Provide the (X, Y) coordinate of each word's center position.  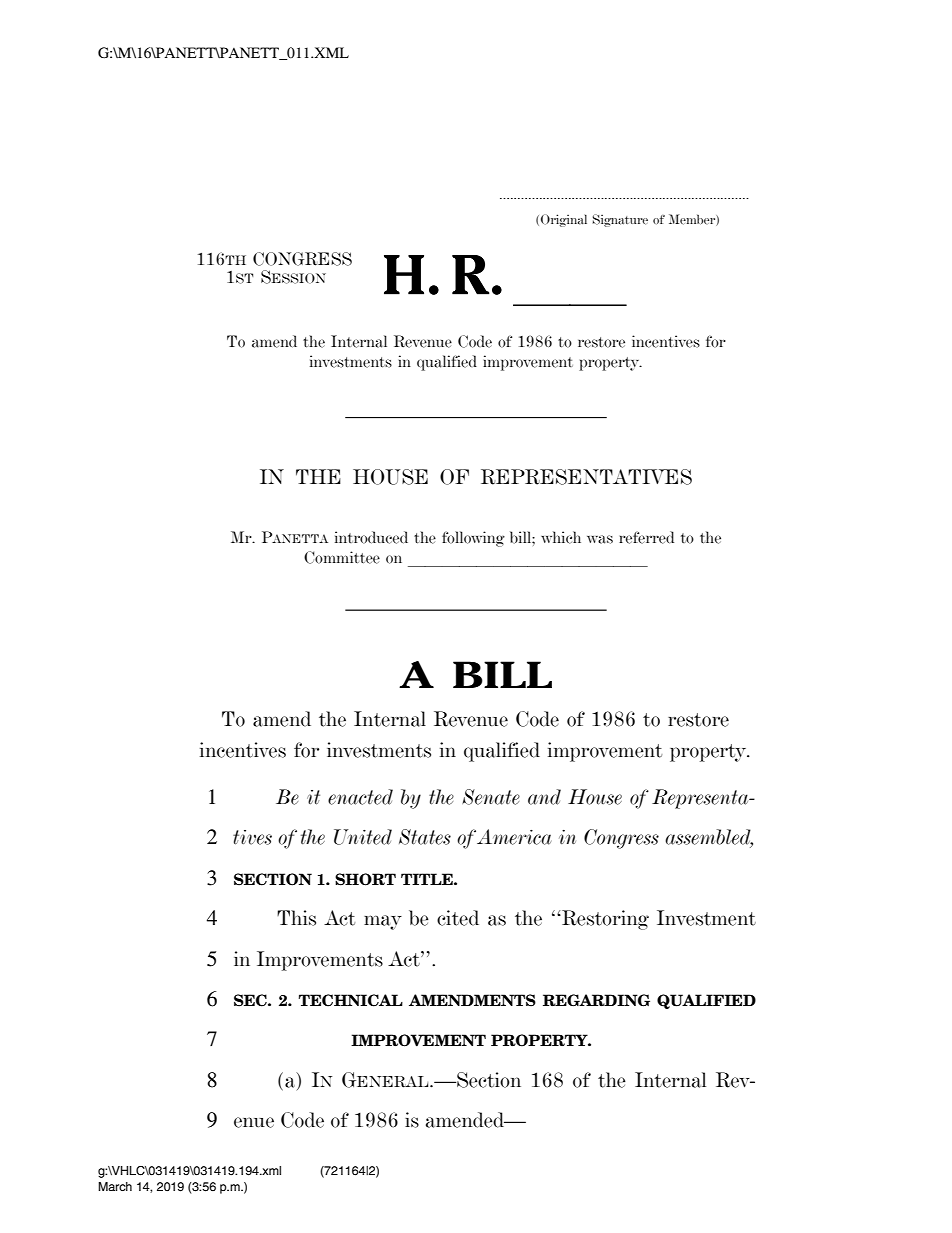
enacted (360, 797)
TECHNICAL (351, 1000)
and (544, 797)
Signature (620, 220)
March (115, 1186)
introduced (371, 537)
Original (564, 220)
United (363, 837)
